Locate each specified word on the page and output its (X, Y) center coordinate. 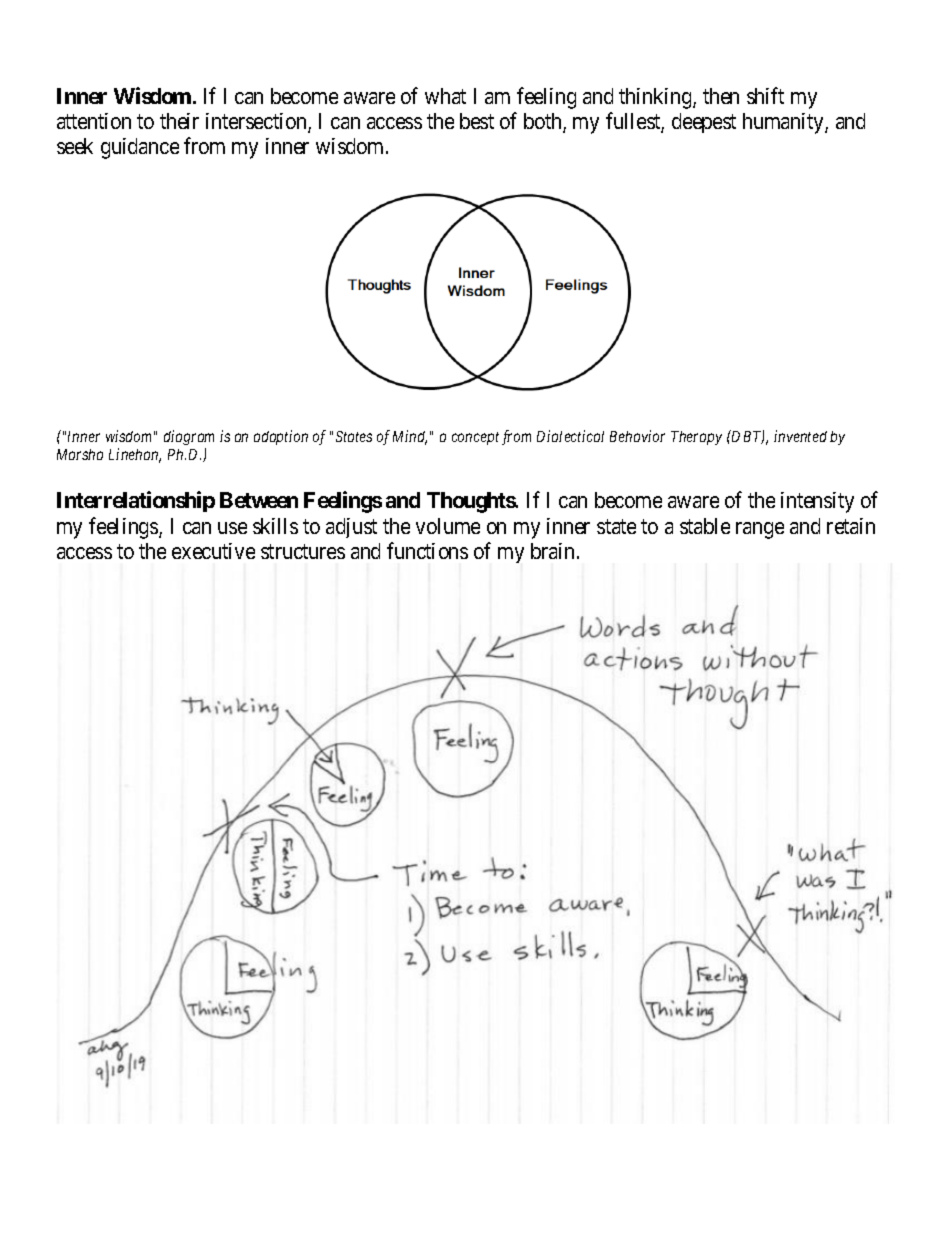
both (544, 122)
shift (765, 95)
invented (800, 436)
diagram (189, 437)
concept (475, 438)
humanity (784, 123)
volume (448, 526)
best (477, 121)
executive (213, 551)
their (179, 121)
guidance (140, 148)
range (760, 530)
